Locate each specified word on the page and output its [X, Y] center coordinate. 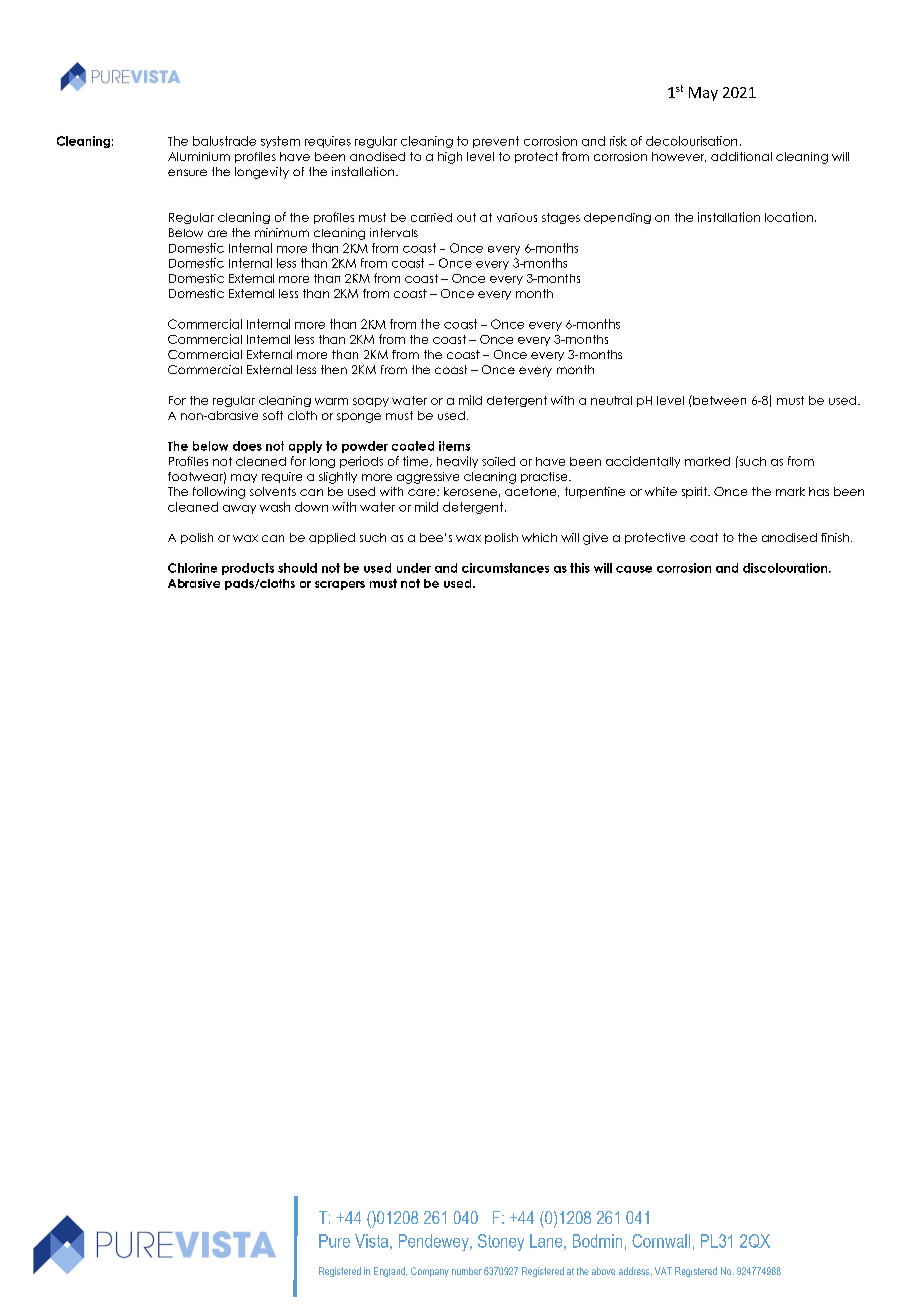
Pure [334, 1241]
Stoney [501, 1242]
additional [741, 156]
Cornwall [661, 1241]
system [280, 142]
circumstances [505, 568]
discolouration [786, 568]
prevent [496, 142]
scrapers [340, 585]
